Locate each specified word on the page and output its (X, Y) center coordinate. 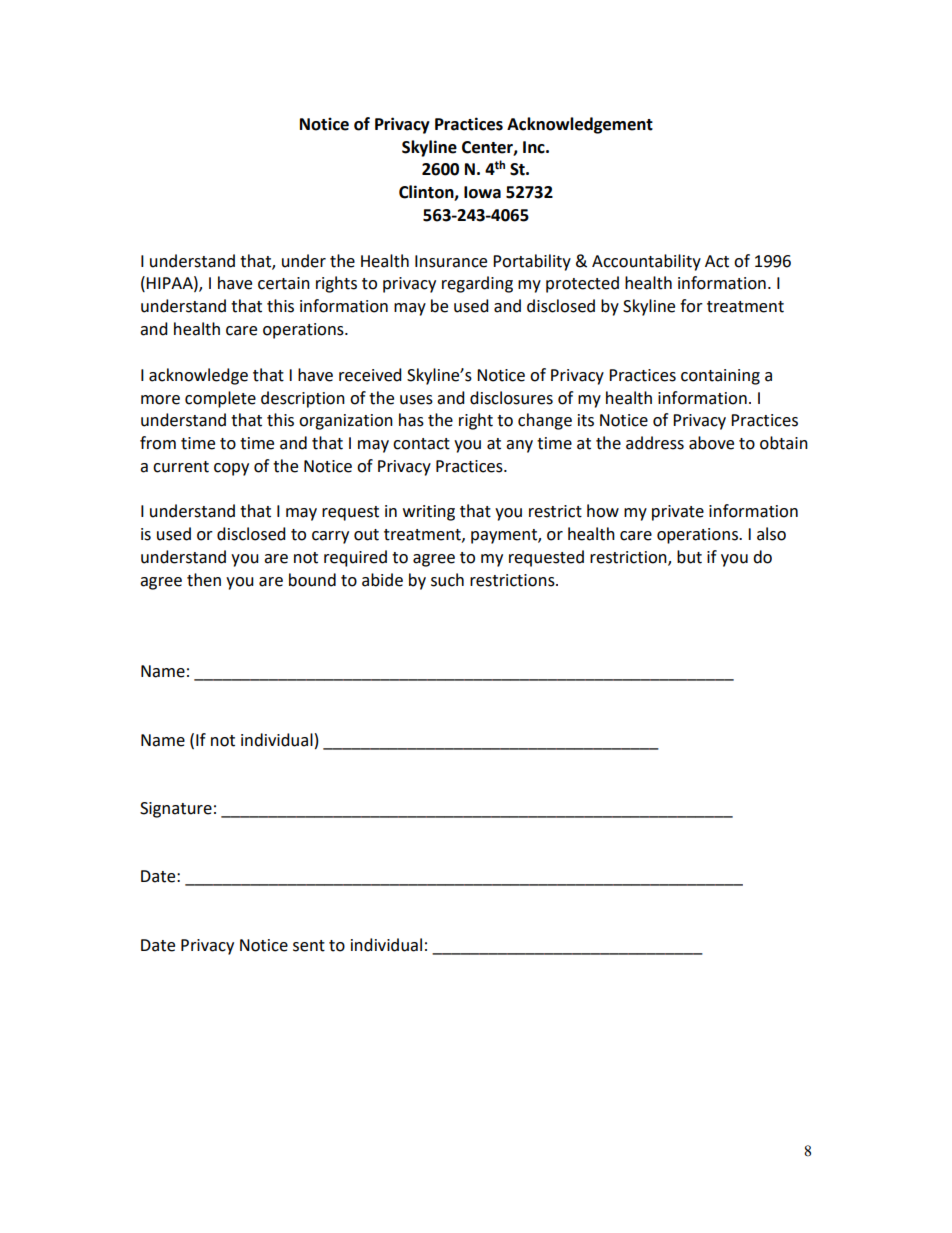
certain (284, 283)
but (689, 557)
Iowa (482, 192)
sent (309, 946)
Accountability (646, 262)
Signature (176, 810)
